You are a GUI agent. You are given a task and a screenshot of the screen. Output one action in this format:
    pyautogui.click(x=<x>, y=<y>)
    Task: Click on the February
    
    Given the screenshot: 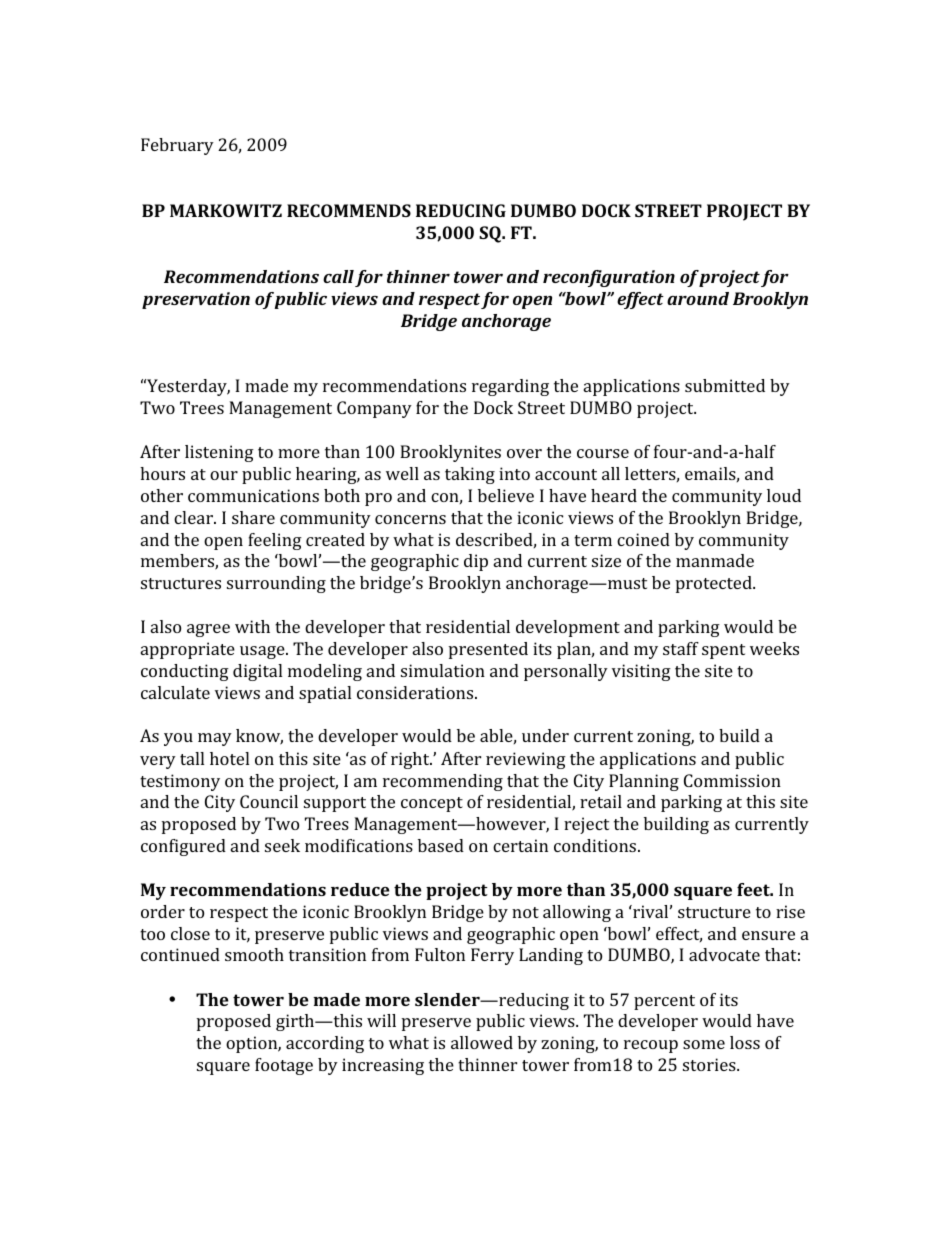 What is the action you would take?
    pyautogui.click(x=177, y=146)
